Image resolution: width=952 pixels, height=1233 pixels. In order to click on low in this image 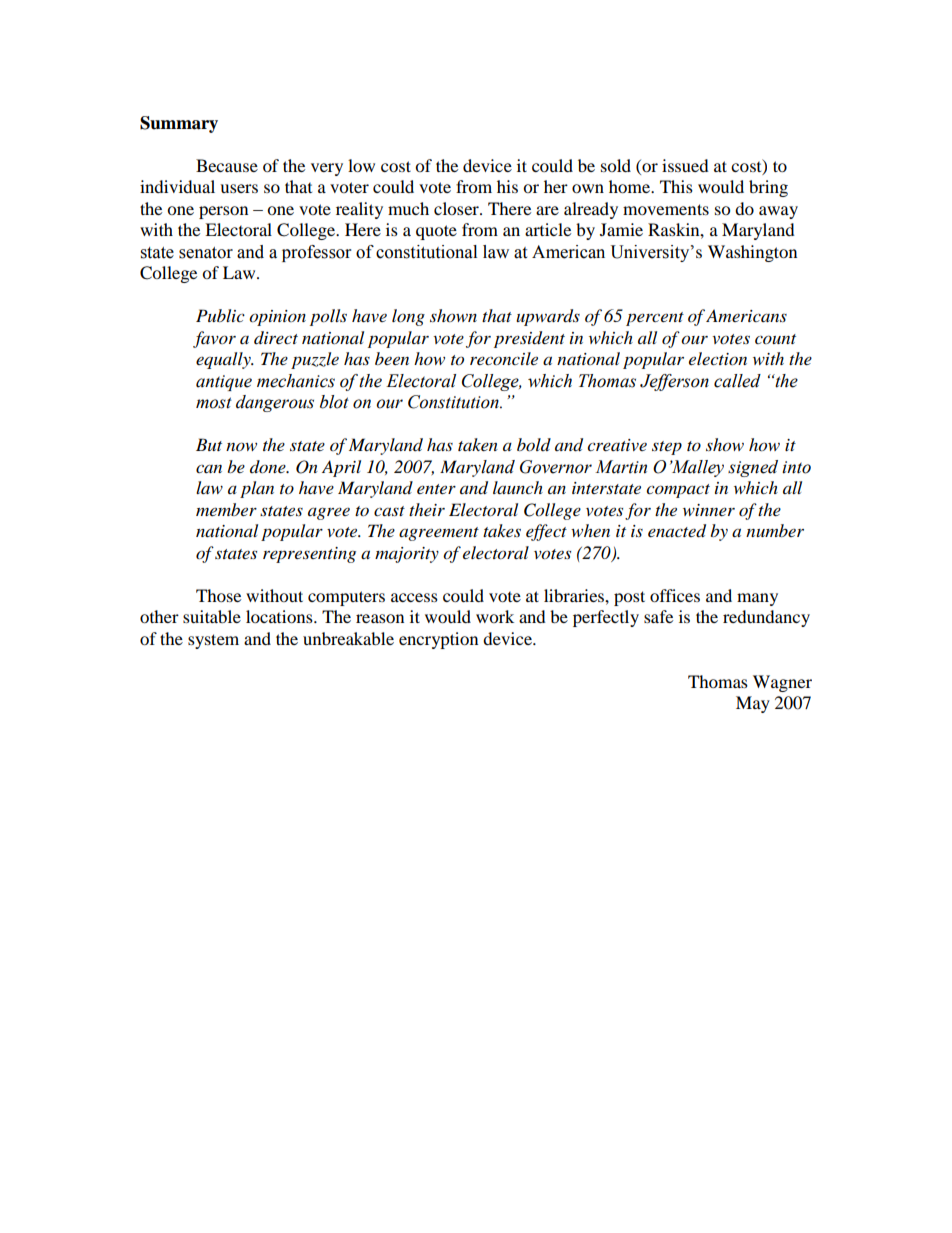, I will do `click(361, 165)`.
